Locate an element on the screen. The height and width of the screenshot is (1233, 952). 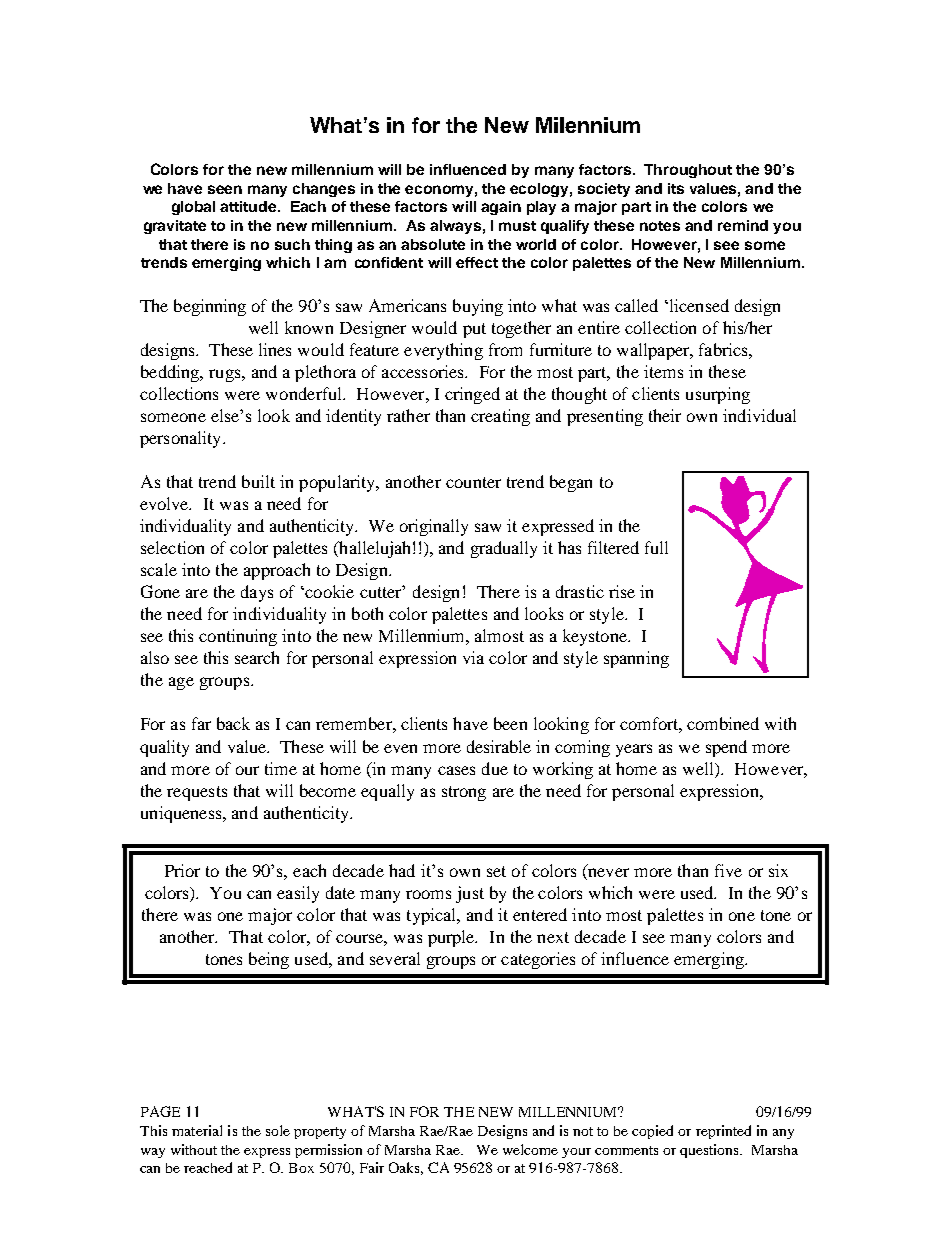
welcome is located at coordinates (530, 1149).
